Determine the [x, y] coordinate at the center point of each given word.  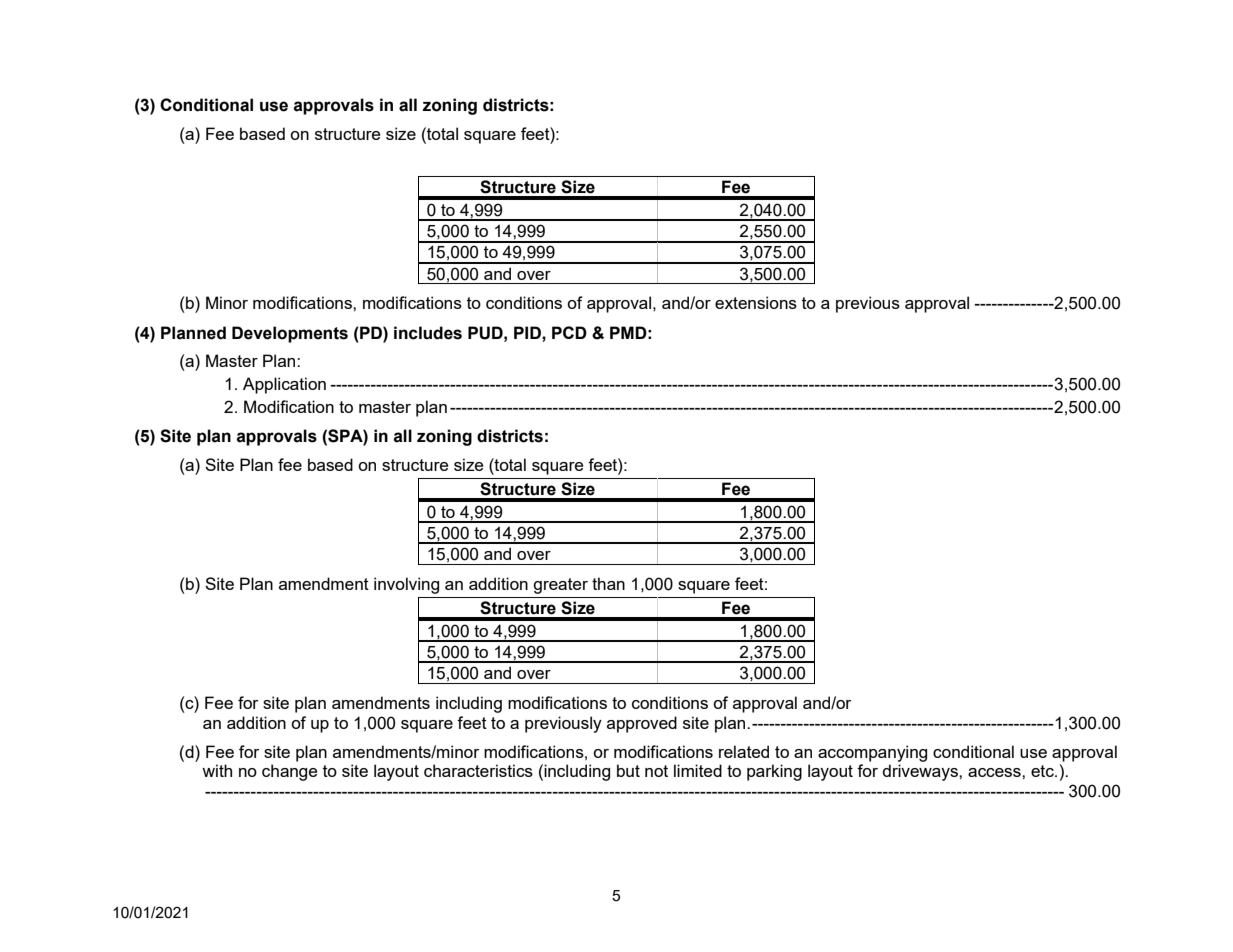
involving [406, 585]
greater [560, 586]
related [744, 751]
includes [428, 333]
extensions [756, 302]
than [608, 583]
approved [642, 724]
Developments [290, 334]
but [628, 770]
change [289, 772]
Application [284, 385]
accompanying [872, 753]
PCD [569, 332]
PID [528, 332]
